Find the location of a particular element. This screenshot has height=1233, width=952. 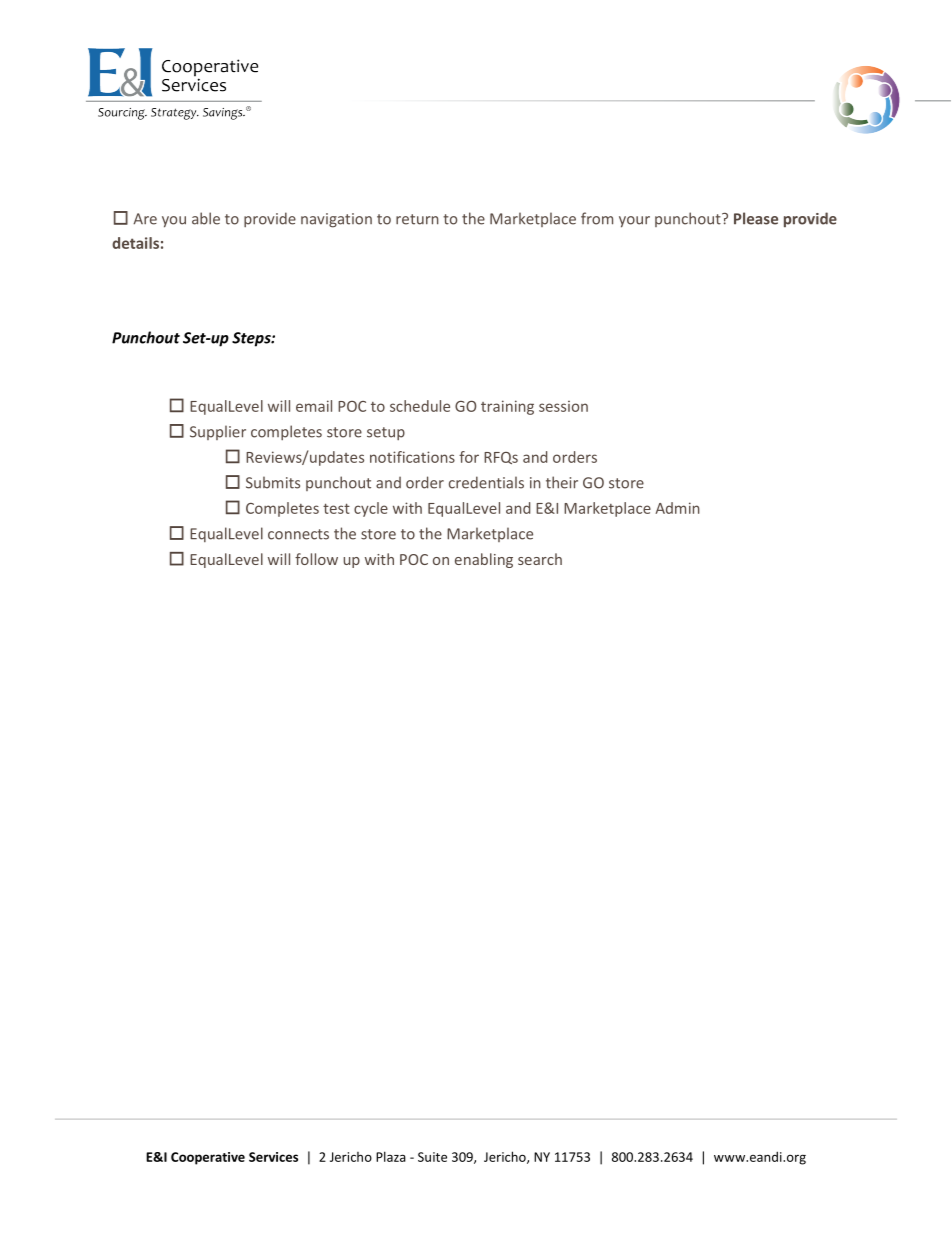

able is located at coordinates (206, 218).
